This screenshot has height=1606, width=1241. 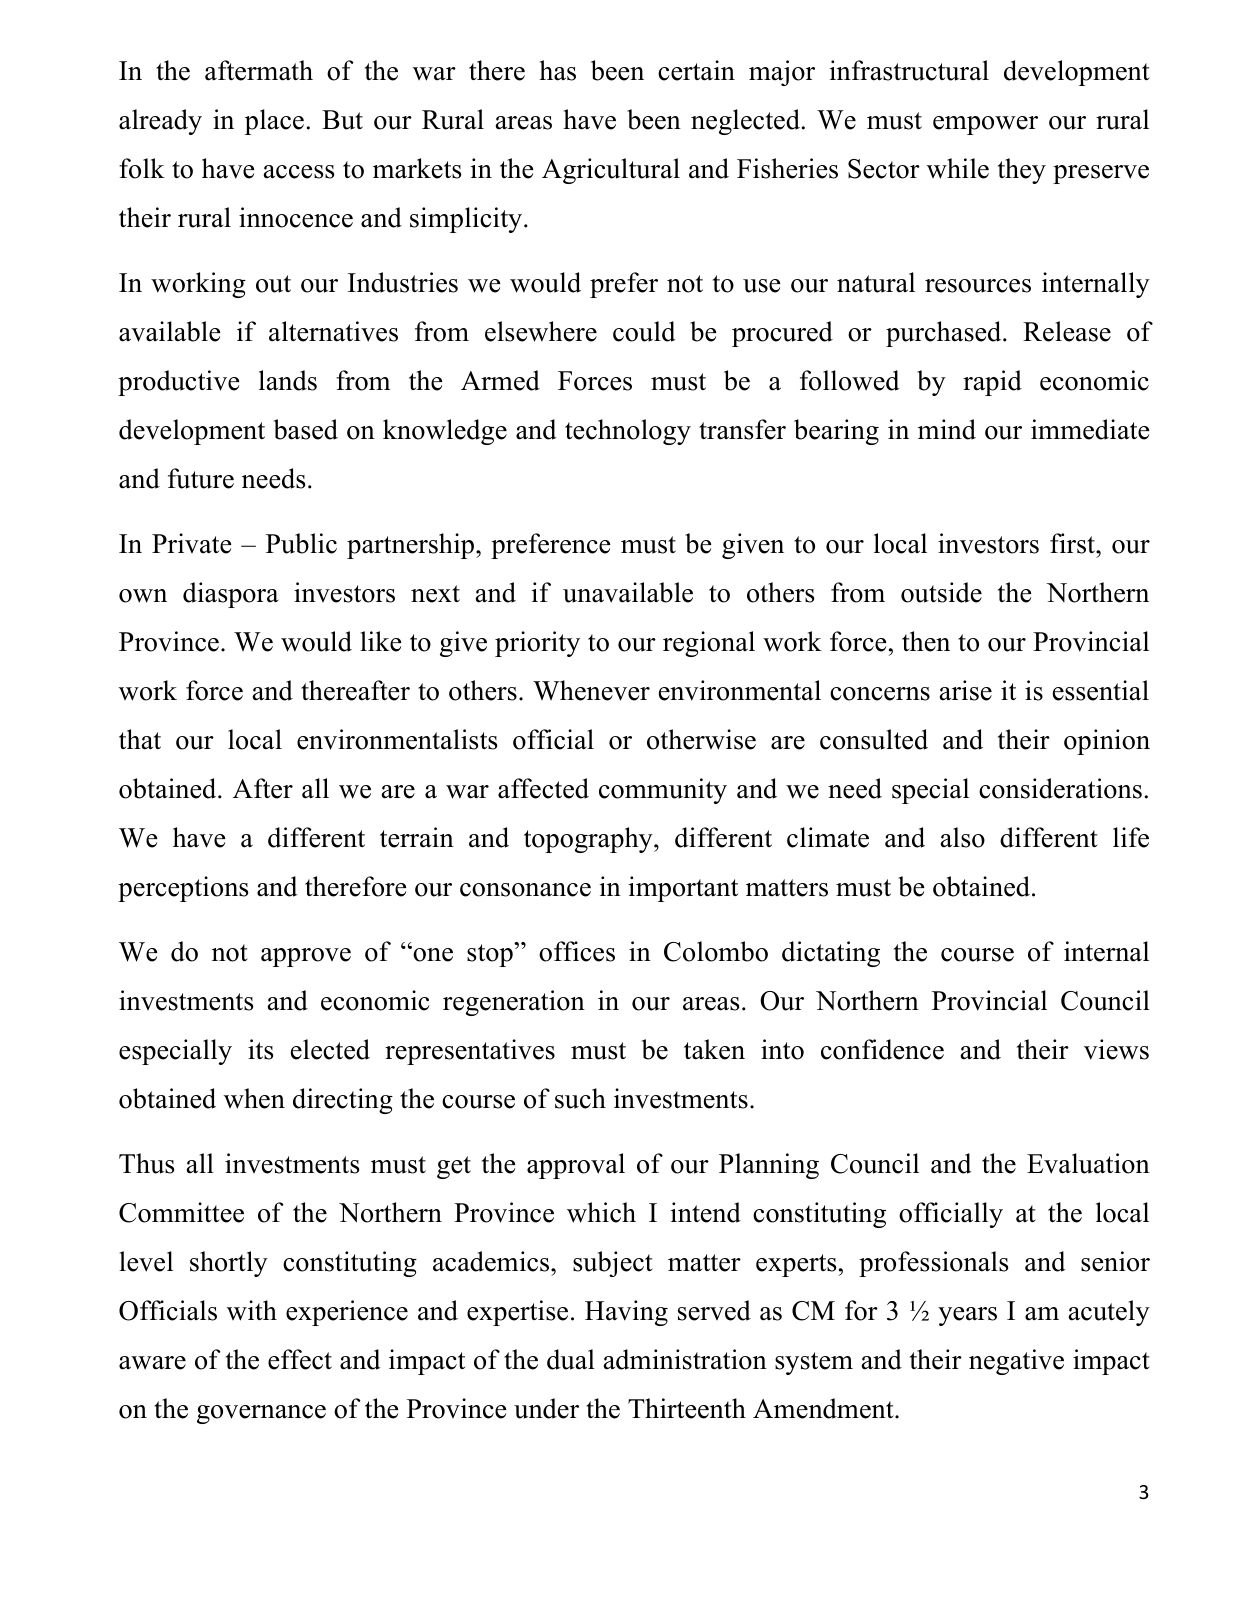 What do you see at coordinates (941, 592) in the screenshot?
I see `outside` at bounding box center [941, 592].
